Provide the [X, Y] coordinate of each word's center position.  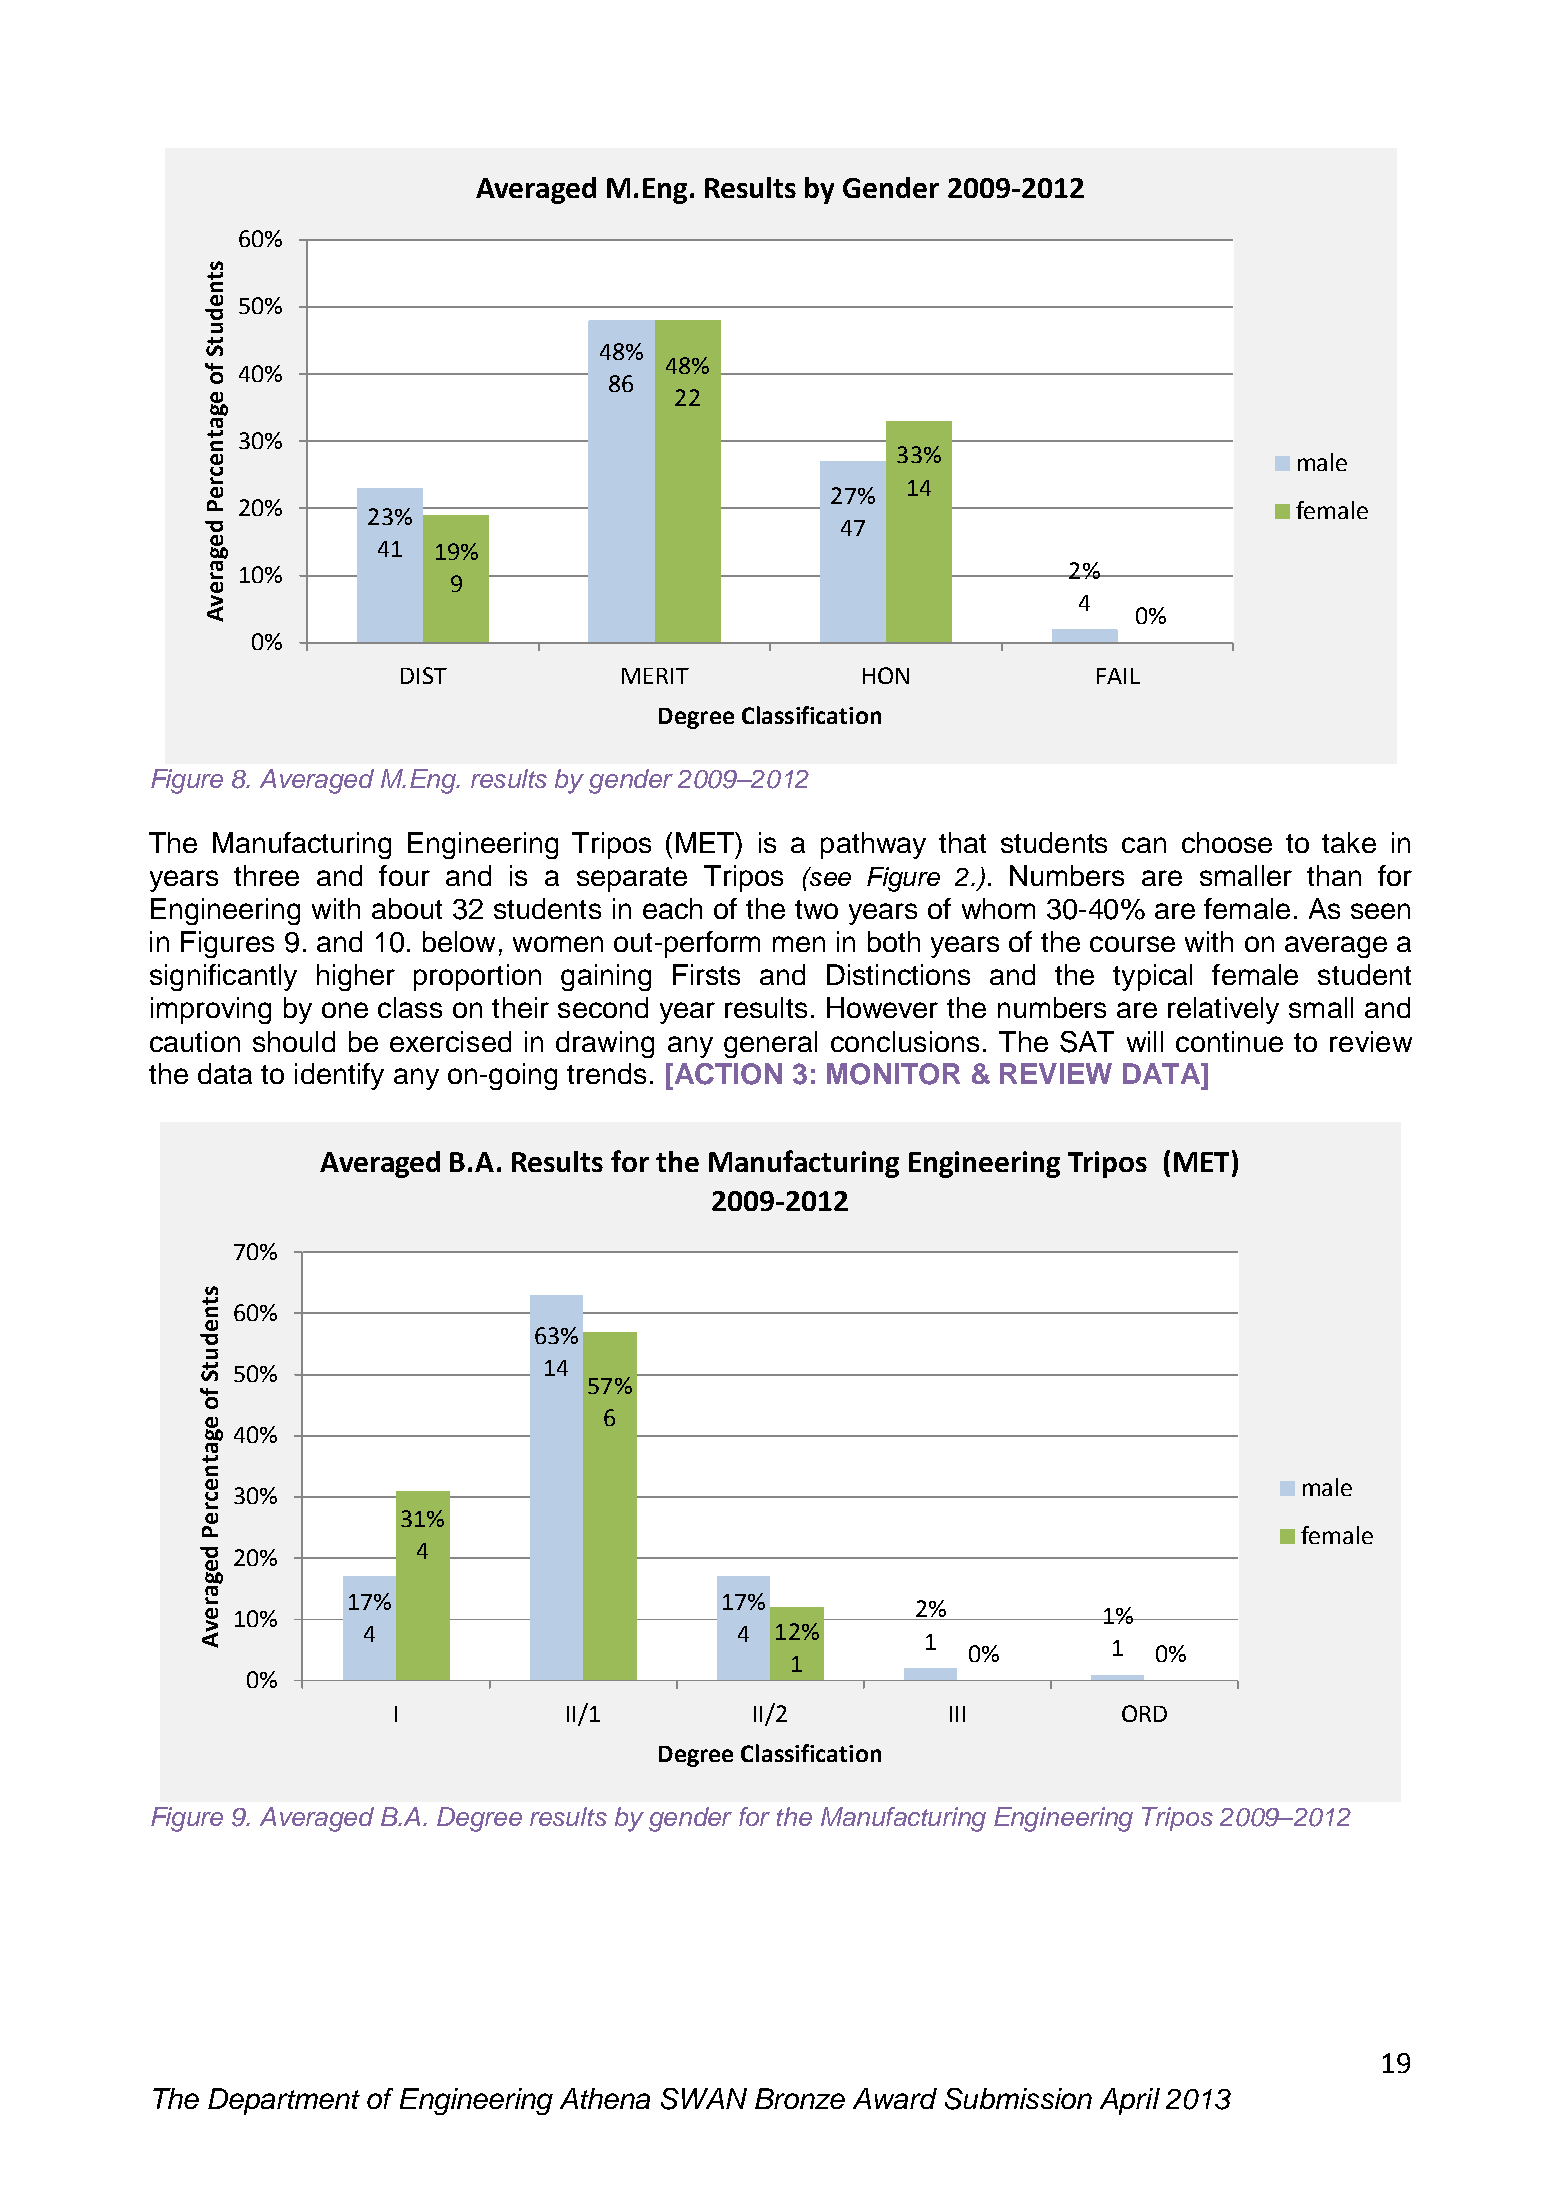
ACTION [727, 1074]
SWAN [704, 2099]
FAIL [1118, 676]
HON [886, 675]
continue [1229, 1041]
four [404, 875]
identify [339, 1076]
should [294, 1041]
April [1130, 2101]
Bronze [800, 2098]
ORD [1144, 1713]
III [957, 1714]
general [770, 1044]
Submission [1018, 2099]
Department [284, 2101]
